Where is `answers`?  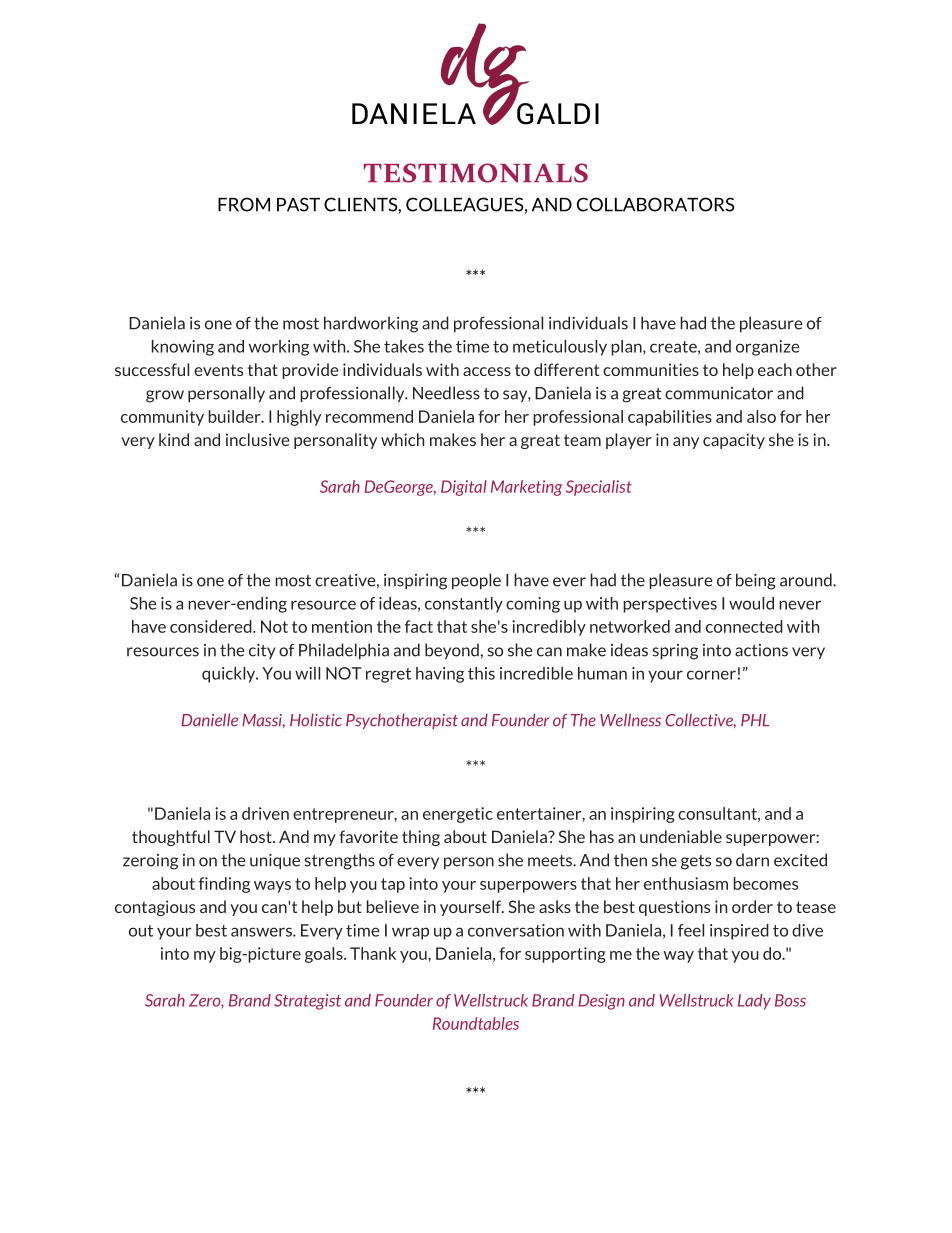
answers is located at coordinates (262, 932).
